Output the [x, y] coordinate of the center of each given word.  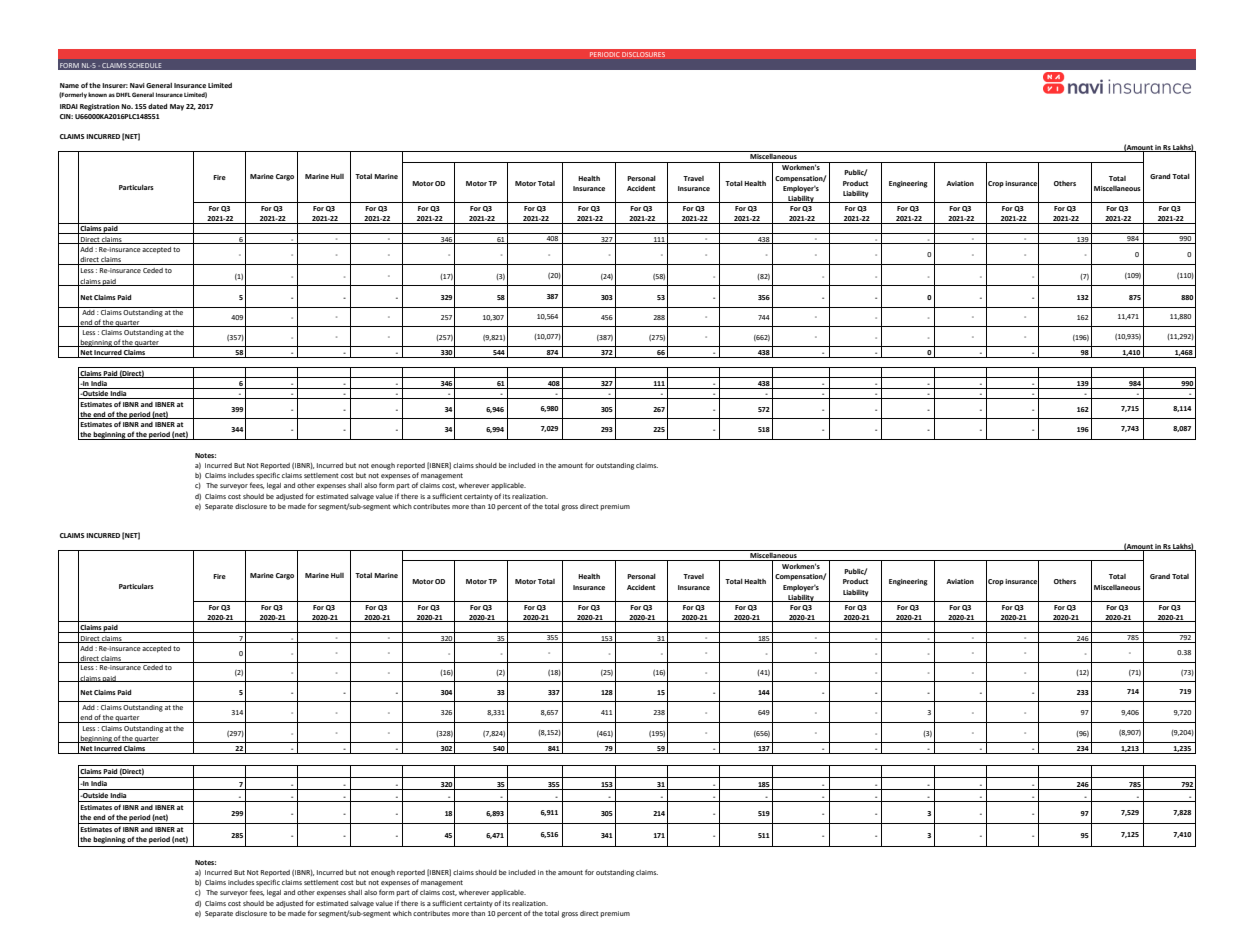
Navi [137, 85]
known [97, 94]
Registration [100, 107]
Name [69, 85]
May [177, 107]
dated [157, 106]
